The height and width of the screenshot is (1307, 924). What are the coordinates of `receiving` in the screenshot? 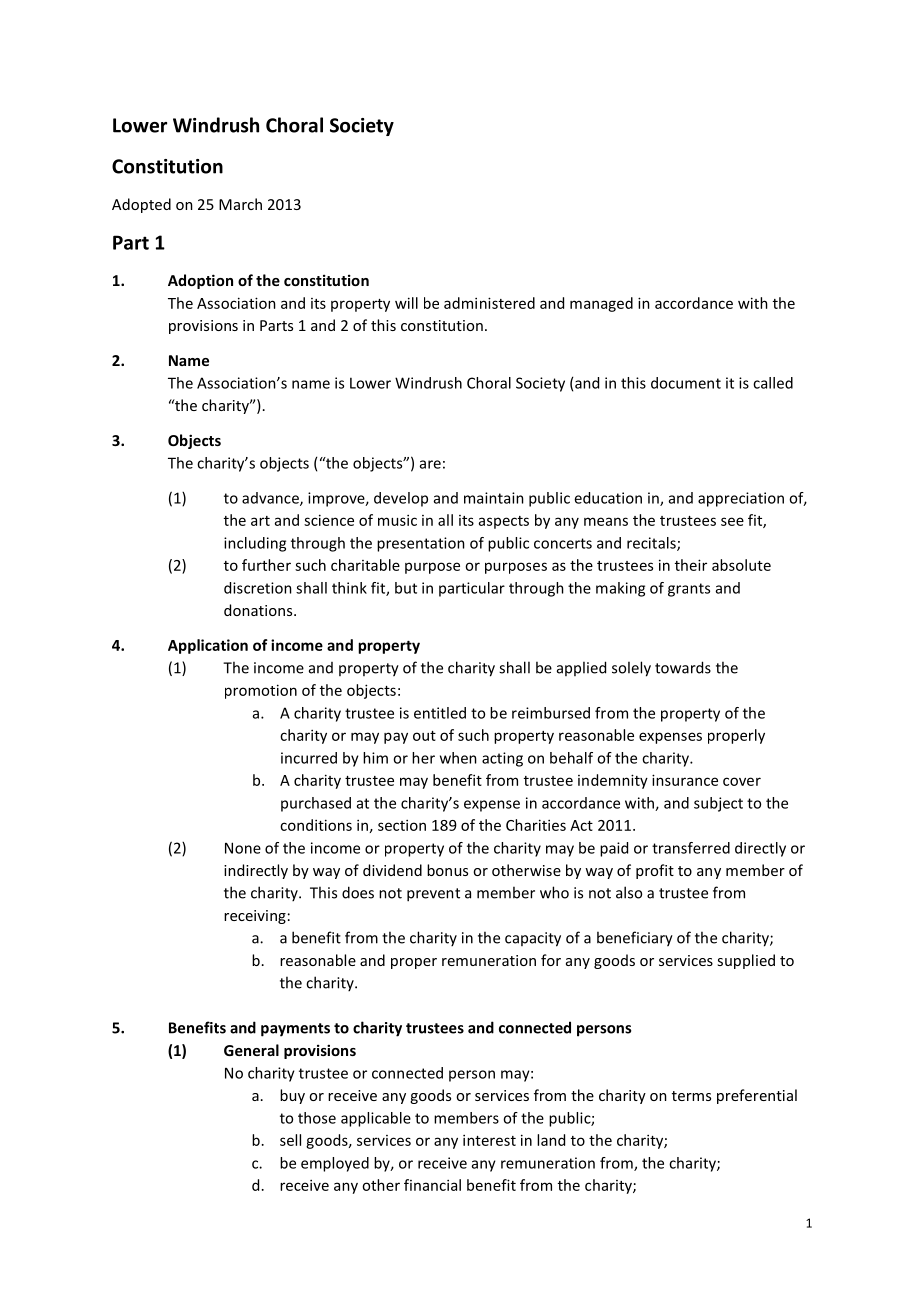 It's located at (255, 917).
